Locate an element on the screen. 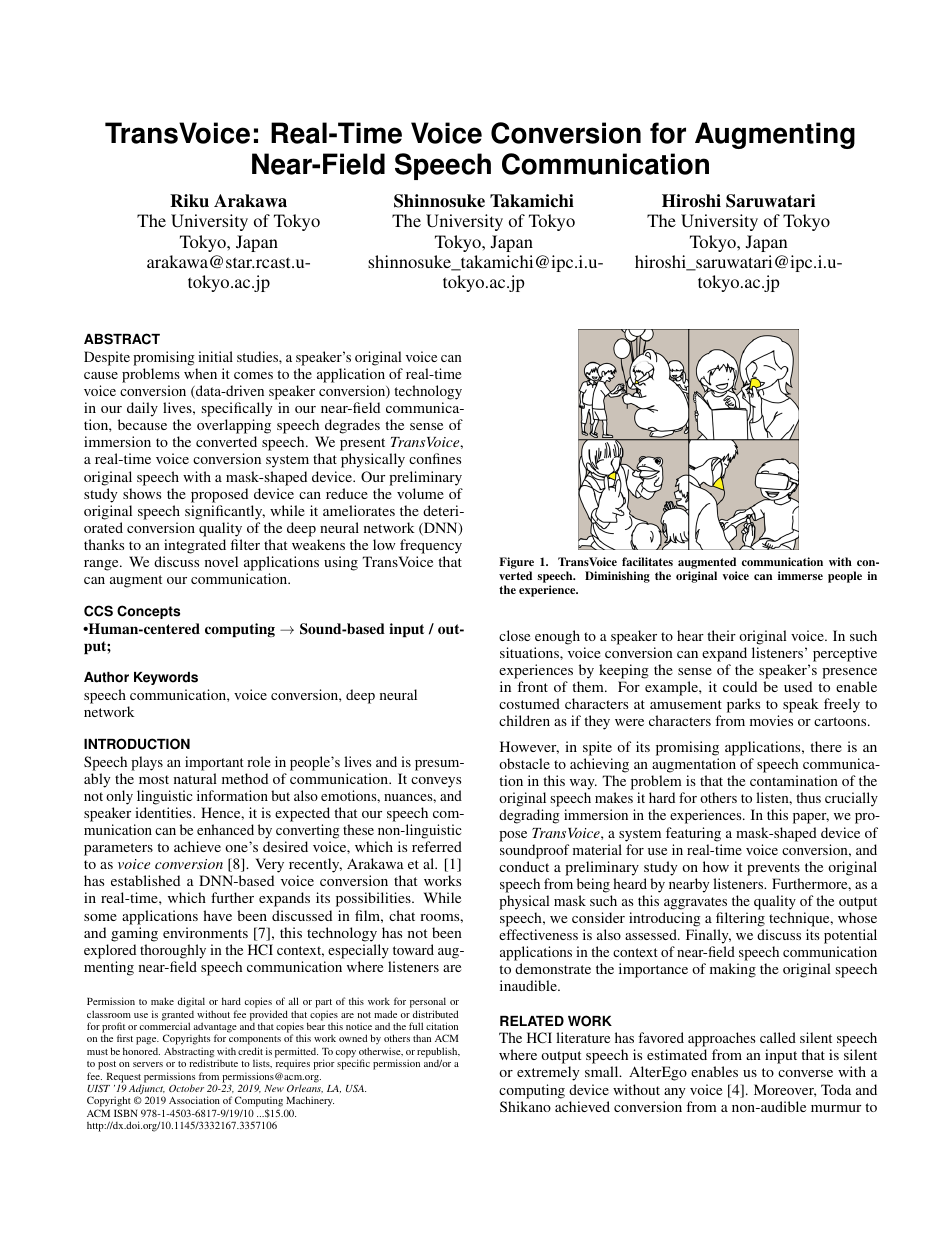  Riku is located at coordinates (189, 201).
